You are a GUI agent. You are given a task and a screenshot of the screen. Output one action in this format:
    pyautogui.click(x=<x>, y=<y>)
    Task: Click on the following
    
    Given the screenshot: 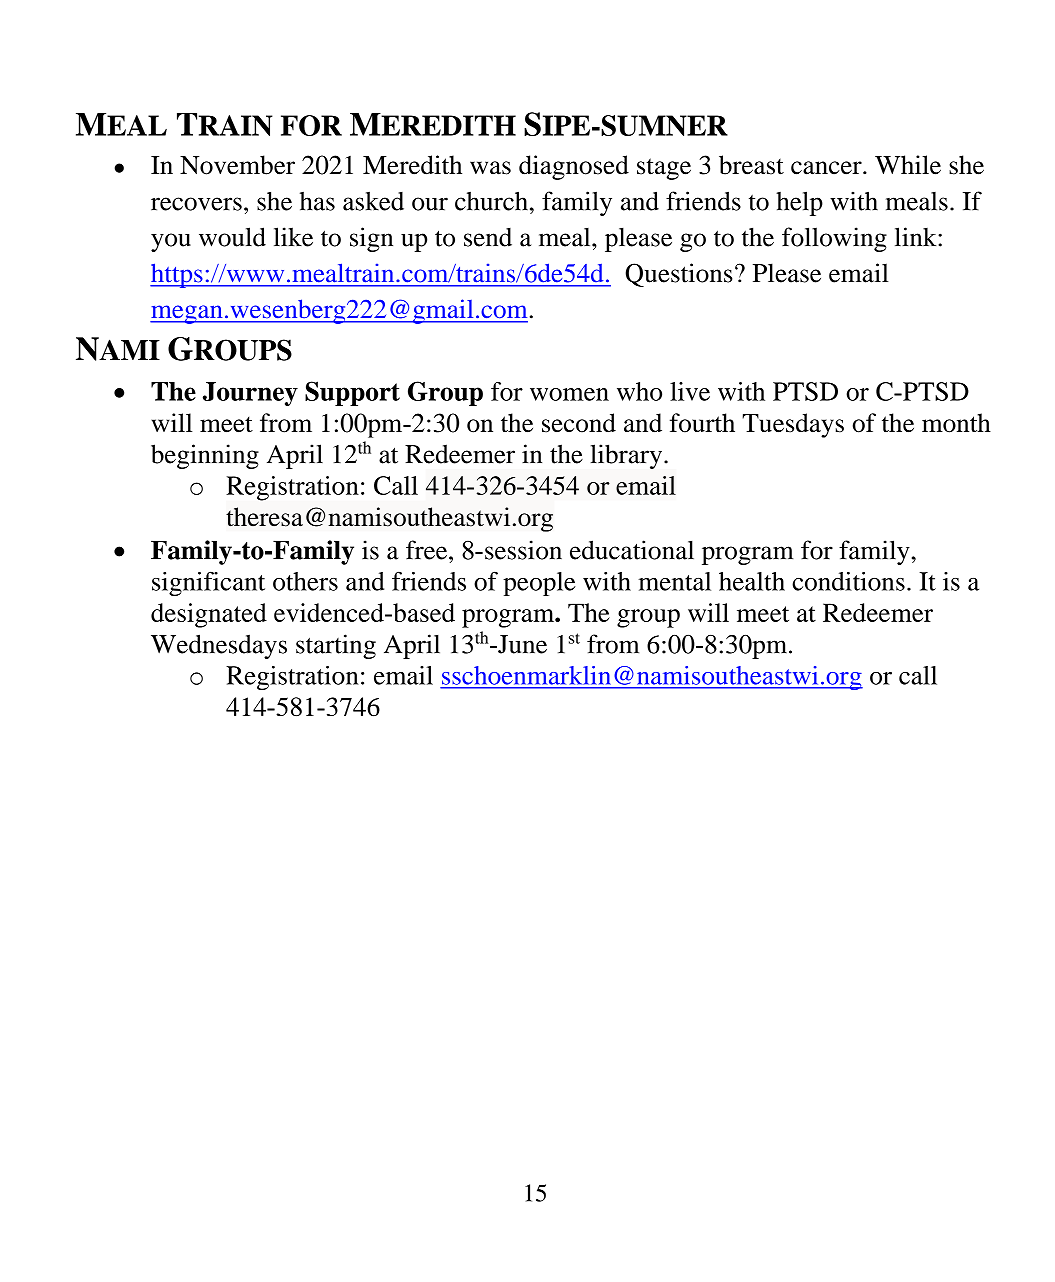 What is the action you would take?
    pyautogui.click(x=834, y=239)
